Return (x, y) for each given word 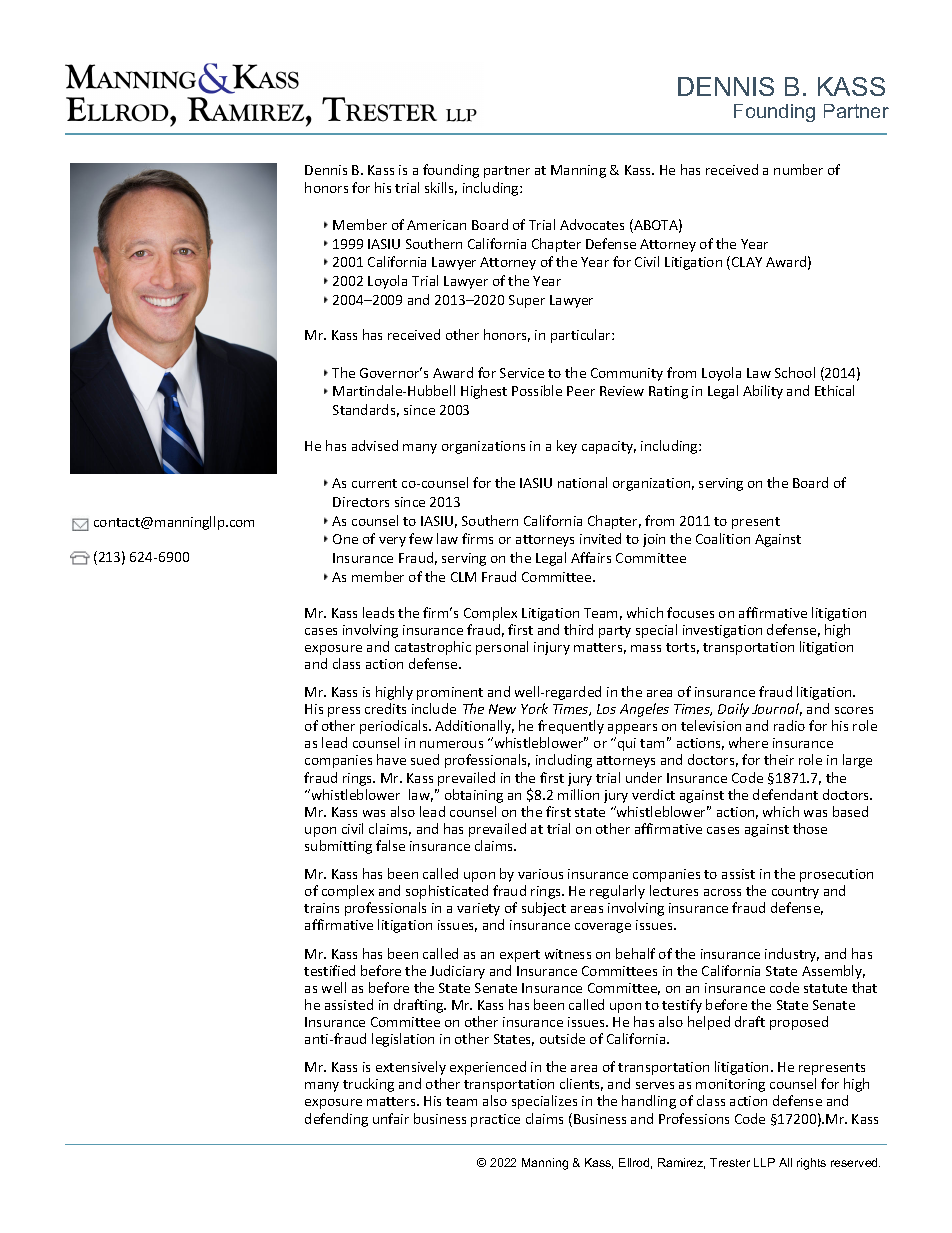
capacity (609, 447)
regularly (617, 892)
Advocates (592, 224)
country (795, 893)
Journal (777, 709)
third (578, 629)
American (436, 225)
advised (375, 445)
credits (385, 708)
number (798, 169)
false (390, 845)
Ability (763, 392)
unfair (391, 1118)
